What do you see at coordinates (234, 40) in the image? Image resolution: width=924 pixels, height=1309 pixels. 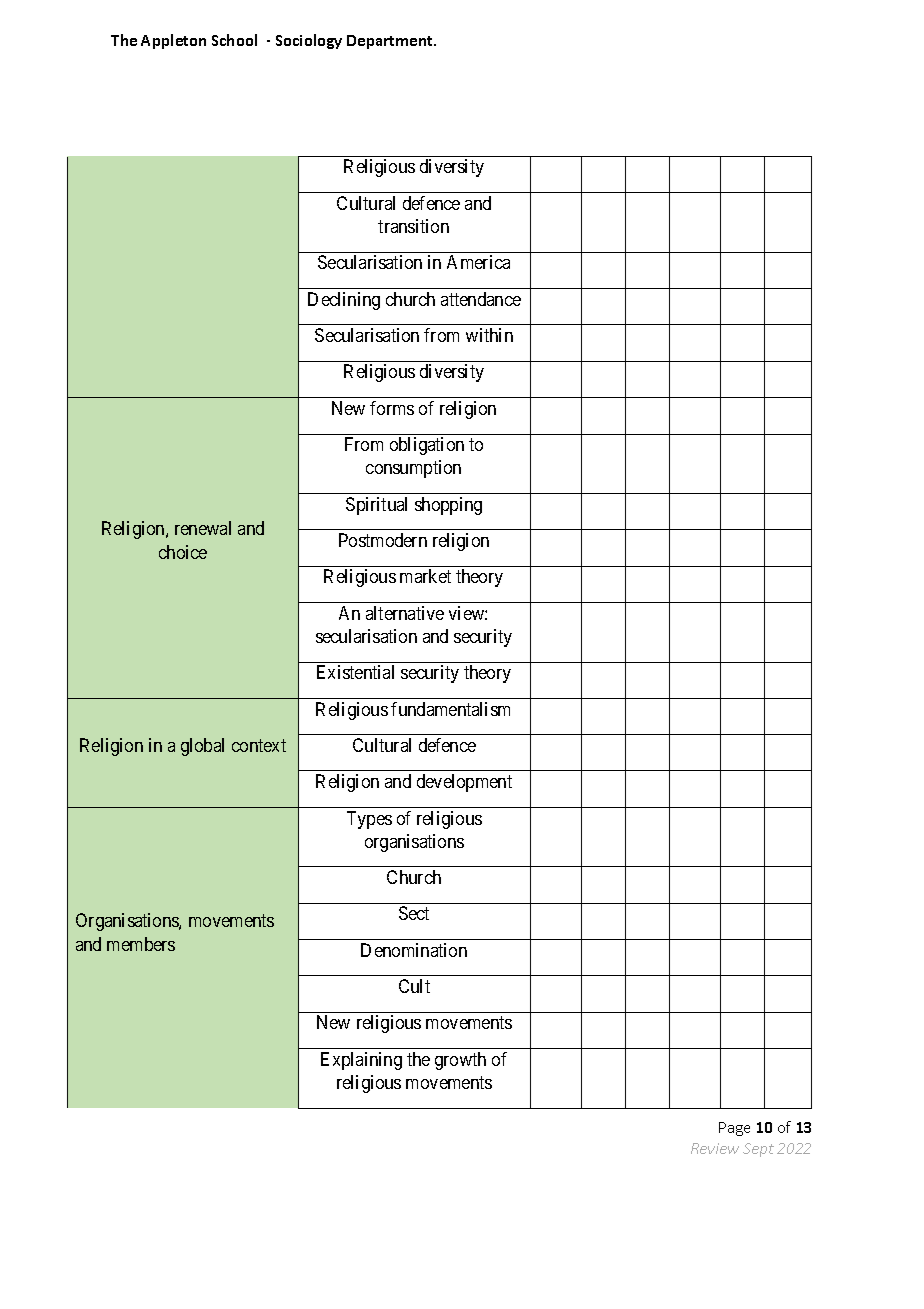 I see `School` at bounding box center [234, 40].
